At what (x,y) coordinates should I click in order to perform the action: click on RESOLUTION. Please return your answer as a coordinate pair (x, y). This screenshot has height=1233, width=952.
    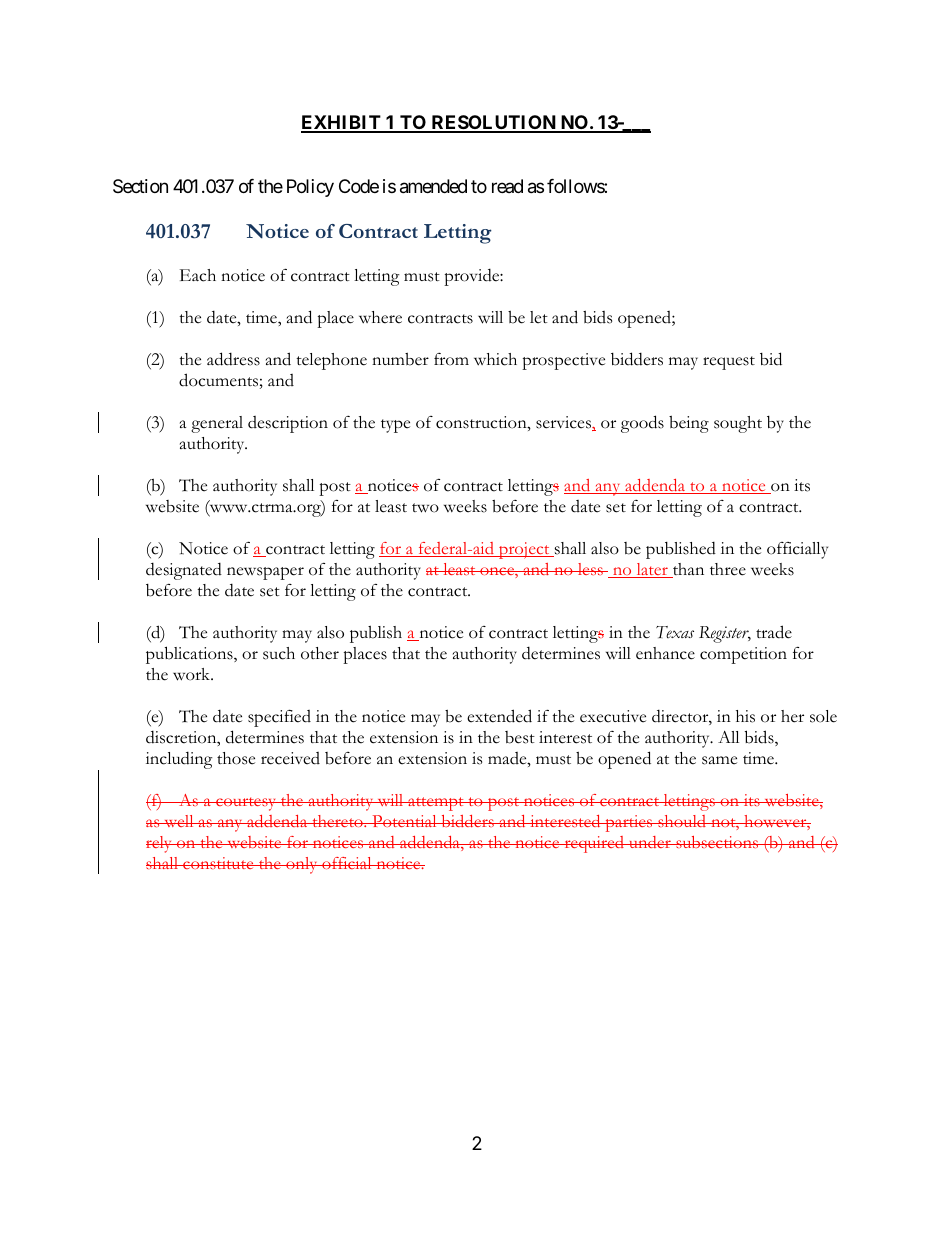
    Looking at the image, I should click on (493, 123).
